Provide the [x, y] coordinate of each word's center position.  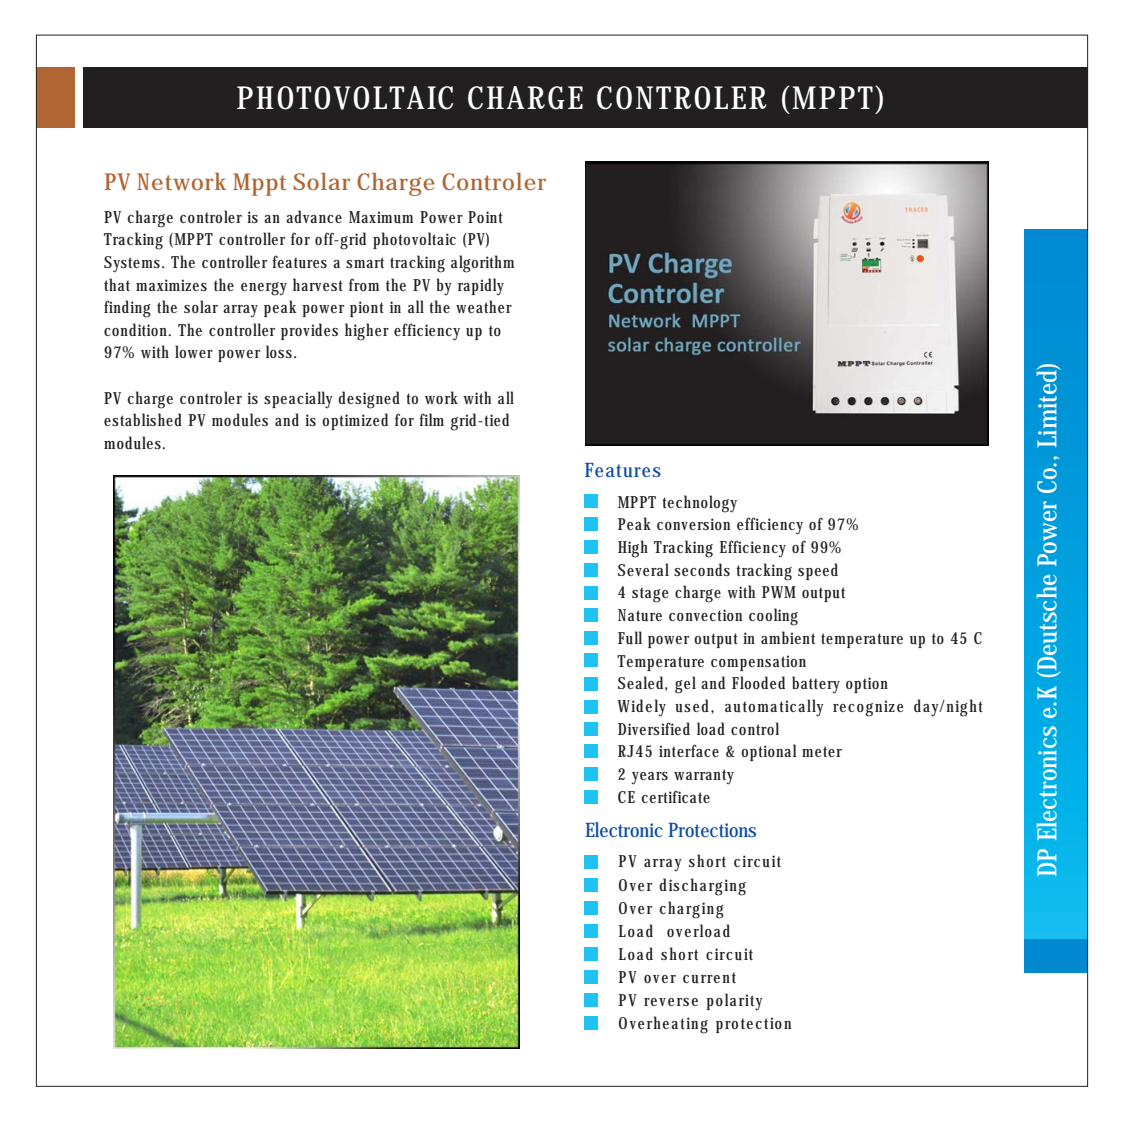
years [650, 778]
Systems [134, 264]
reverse [671, 1002]
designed [369, 400]
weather [484, 306]
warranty [704, 777]
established [143, 419]
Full [630, 638]
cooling [773, 617]
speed [818, 571]
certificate [675, 796]
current [709, 978]
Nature [640, 615]
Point [485, 217]
